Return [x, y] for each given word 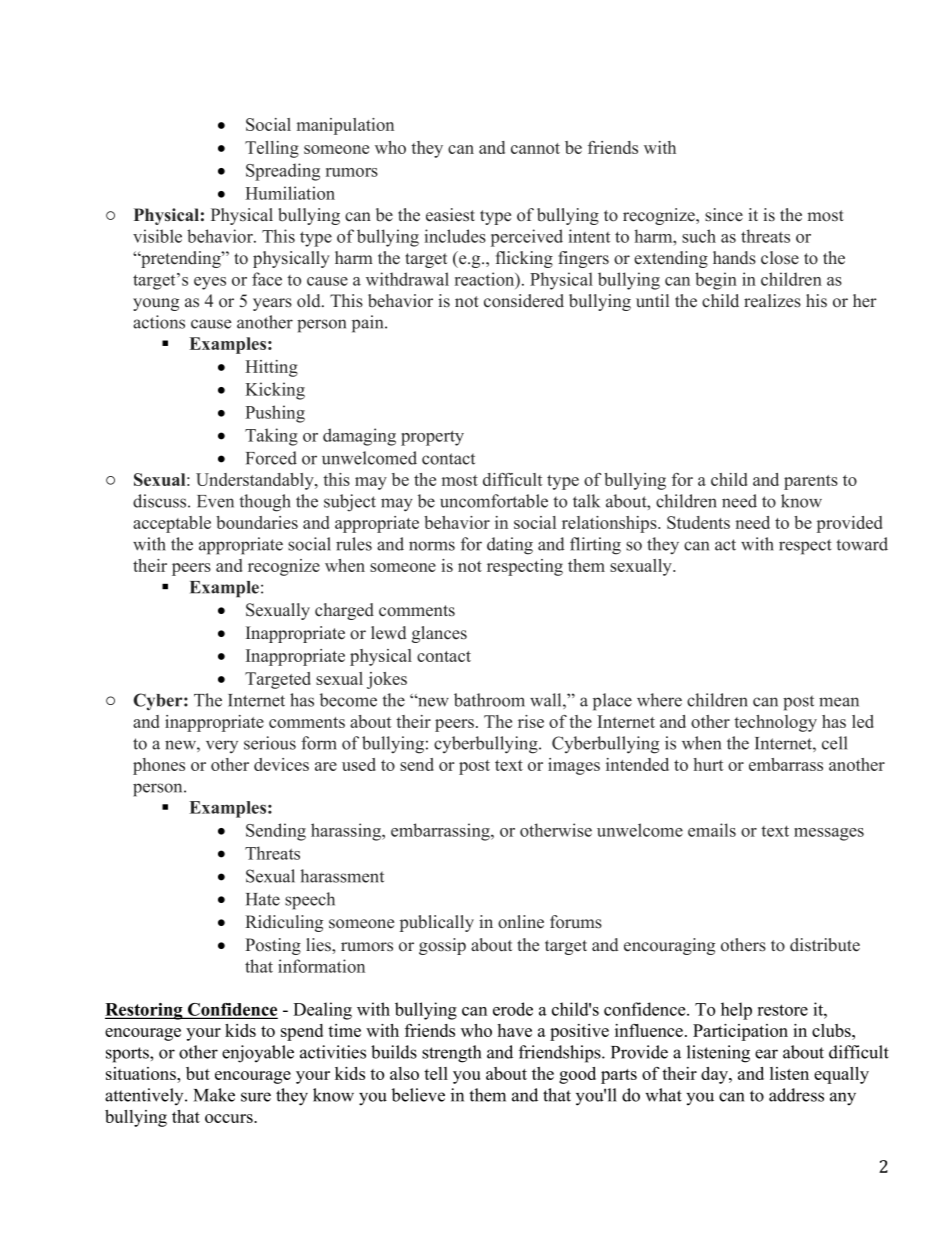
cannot [535, 148]
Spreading [283, 172]
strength [451, 1054]
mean [839, 702]
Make [214, 1095]
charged [344, 611]
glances [439, 634]
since [724, 215]
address [796, 1095]
